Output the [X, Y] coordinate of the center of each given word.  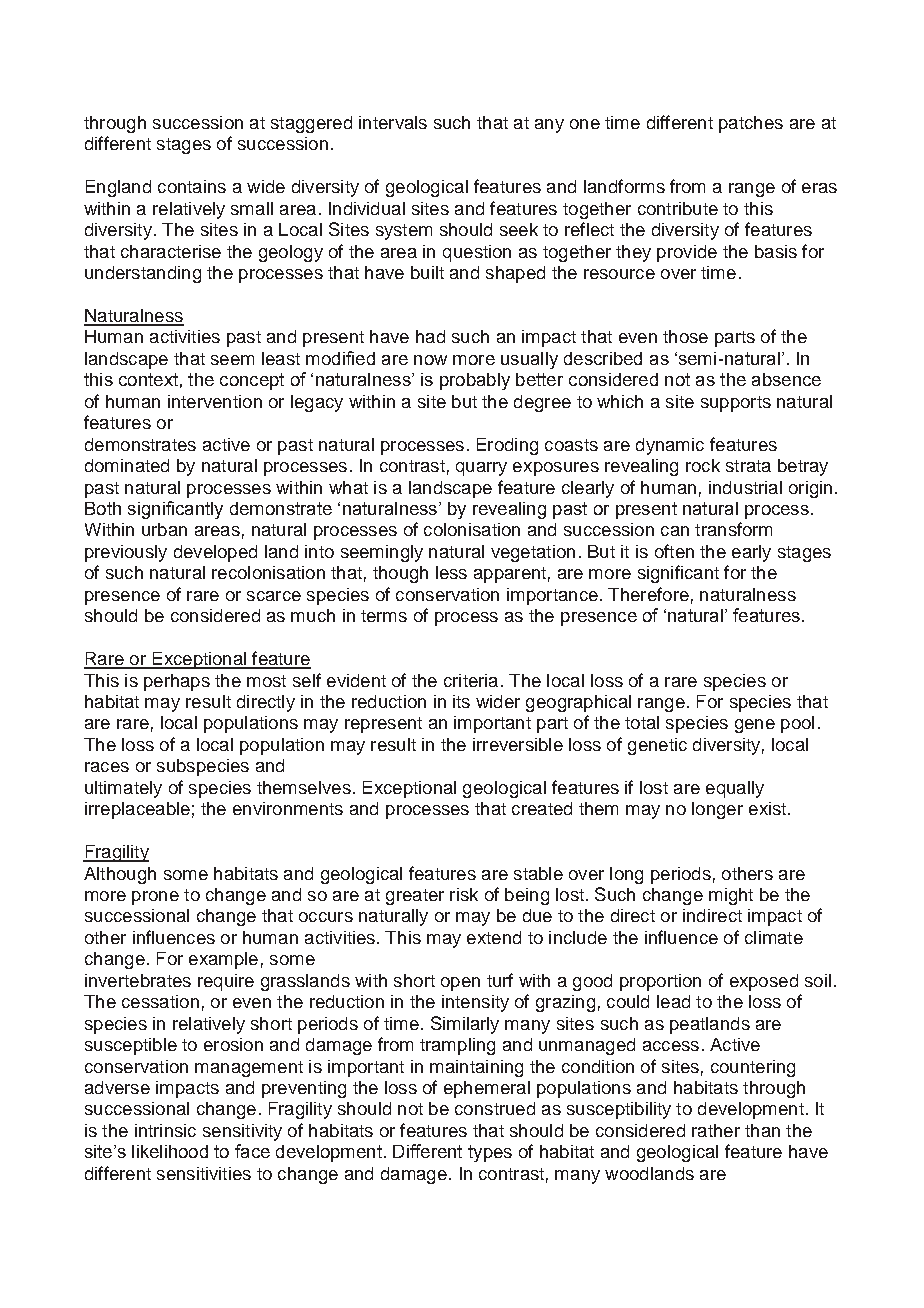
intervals [393, 122]
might [731, 896]
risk [464, 894]
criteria [471, 680]
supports [736, 404]
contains [192, 186]
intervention [215, 401]
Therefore [648, 594]
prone [155, 898]
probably [475, 381]
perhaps [177, 682]
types [490, 1153]
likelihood [170, 1151]
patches [751, 124]
